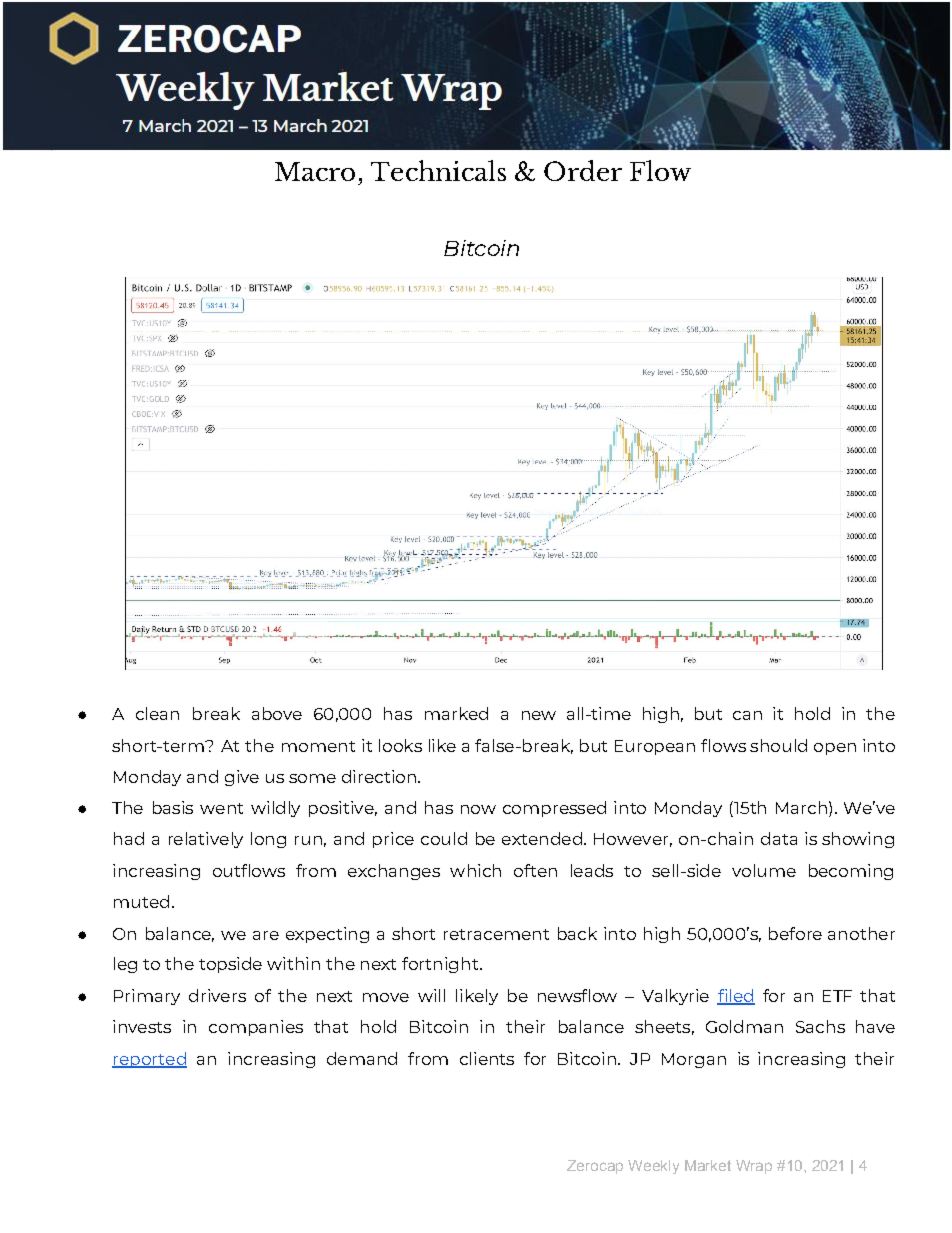 This page has height=1233, width=952. What do you see at coordinates (438, 170) in the page?
I see `Technicals` at bounding box center [438, 170].
